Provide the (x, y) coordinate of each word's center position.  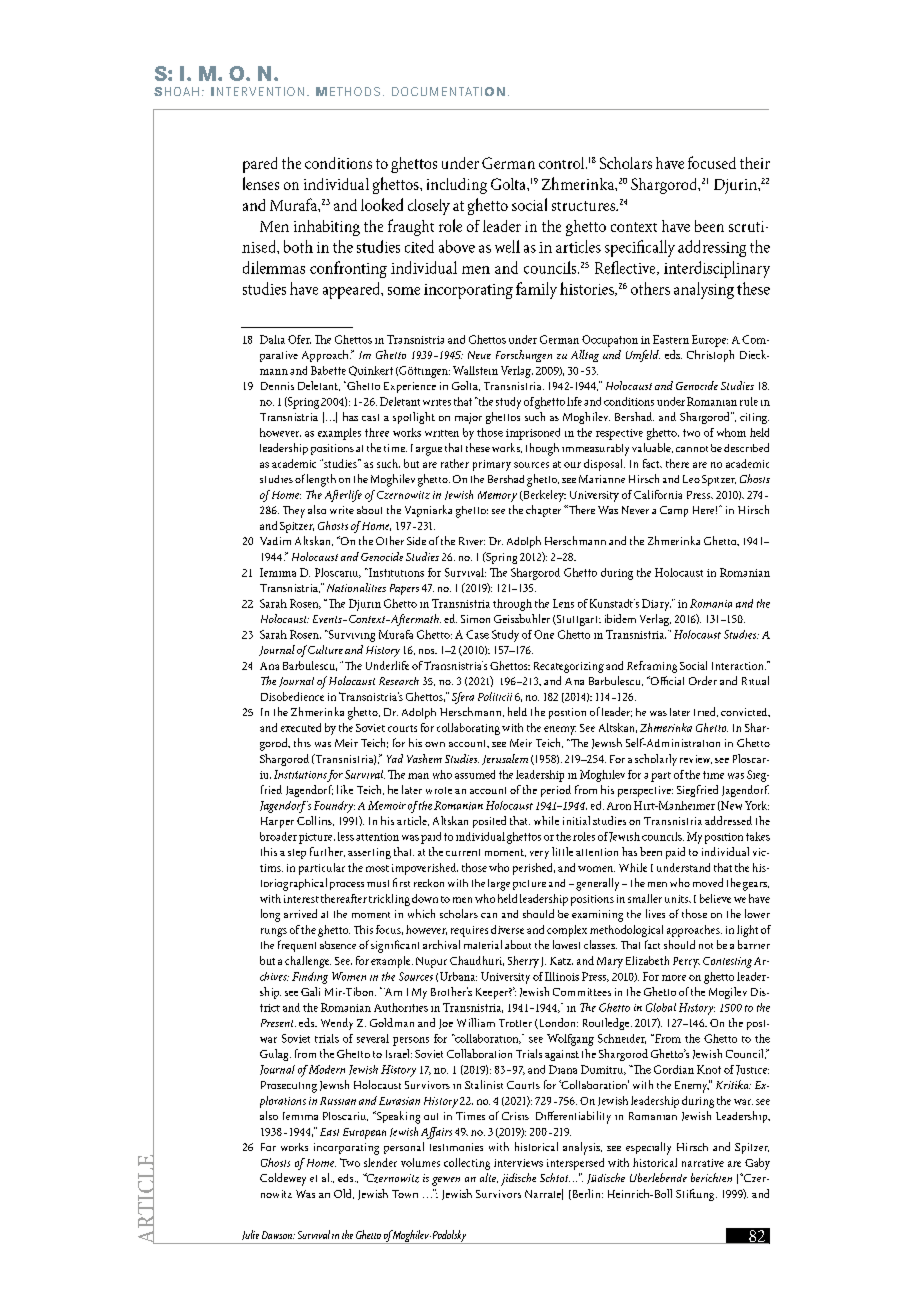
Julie (250, 1235)
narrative (703, 1163)
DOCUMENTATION (448, 91)
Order (703, 680)
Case (477, 634)
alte (489, 1178)
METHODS (348, 91)
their (755, 163)
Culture (325, 649)
